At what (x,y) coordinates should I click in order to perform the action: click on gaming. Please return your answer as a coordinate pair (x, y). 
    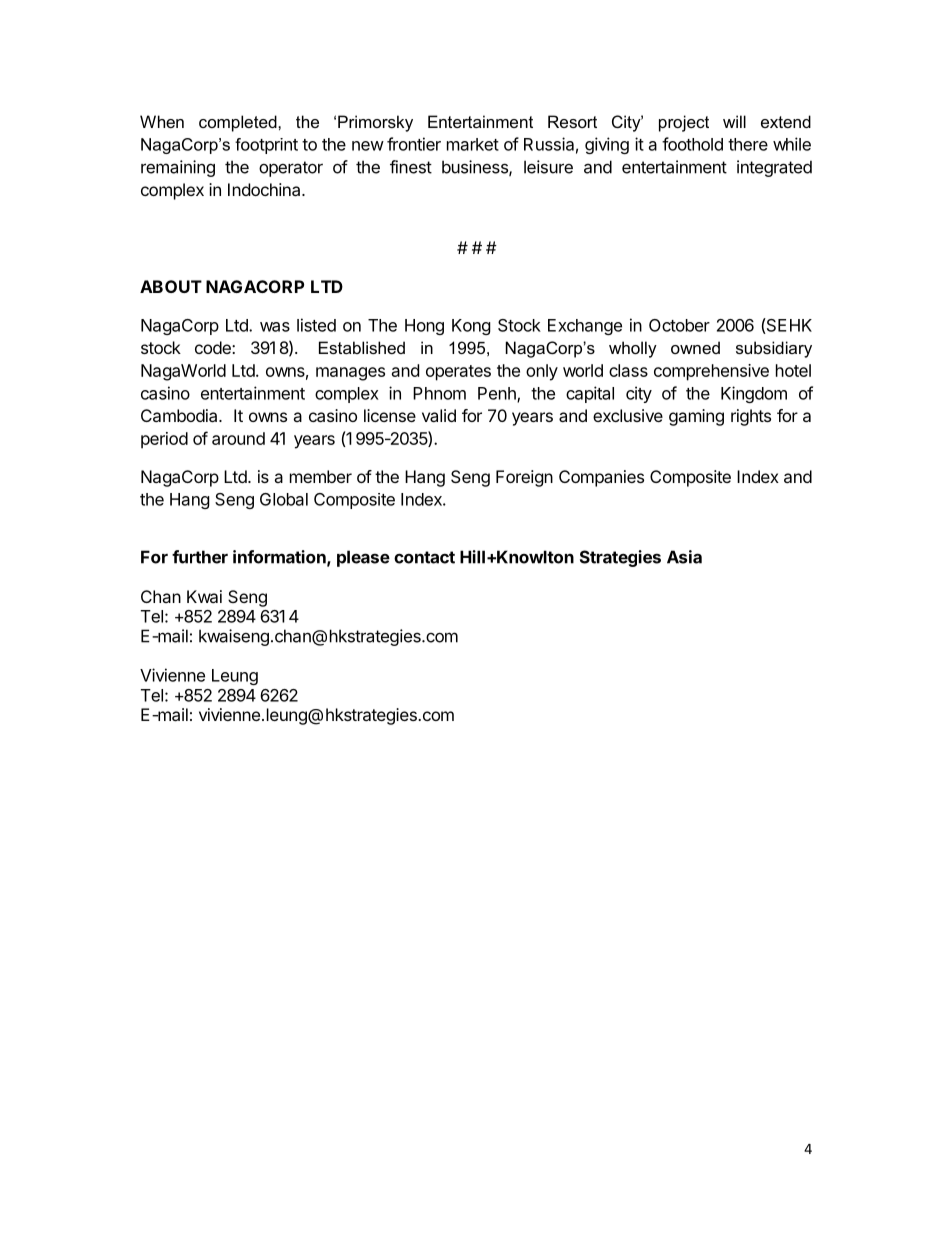
    Looking at the image, I should click on (696, 417).
